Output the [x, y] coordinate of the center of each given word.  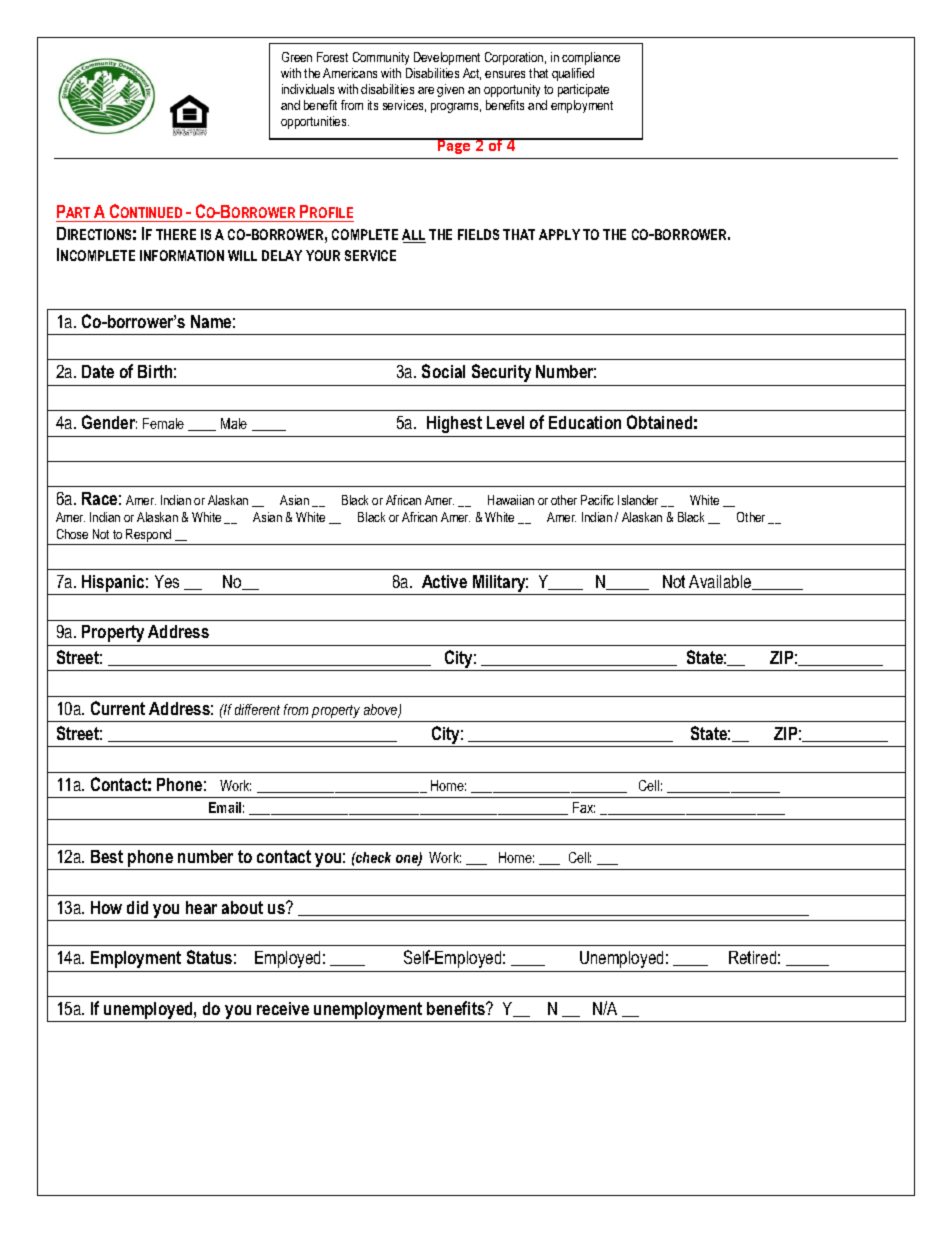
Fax [584, 807]
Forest [332, 57]
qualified [573, 74]
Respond [148, 535]
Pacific [597, 500]
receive [283, 1008]
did [137, 907]
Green [297, 57]
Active [444, 581]
